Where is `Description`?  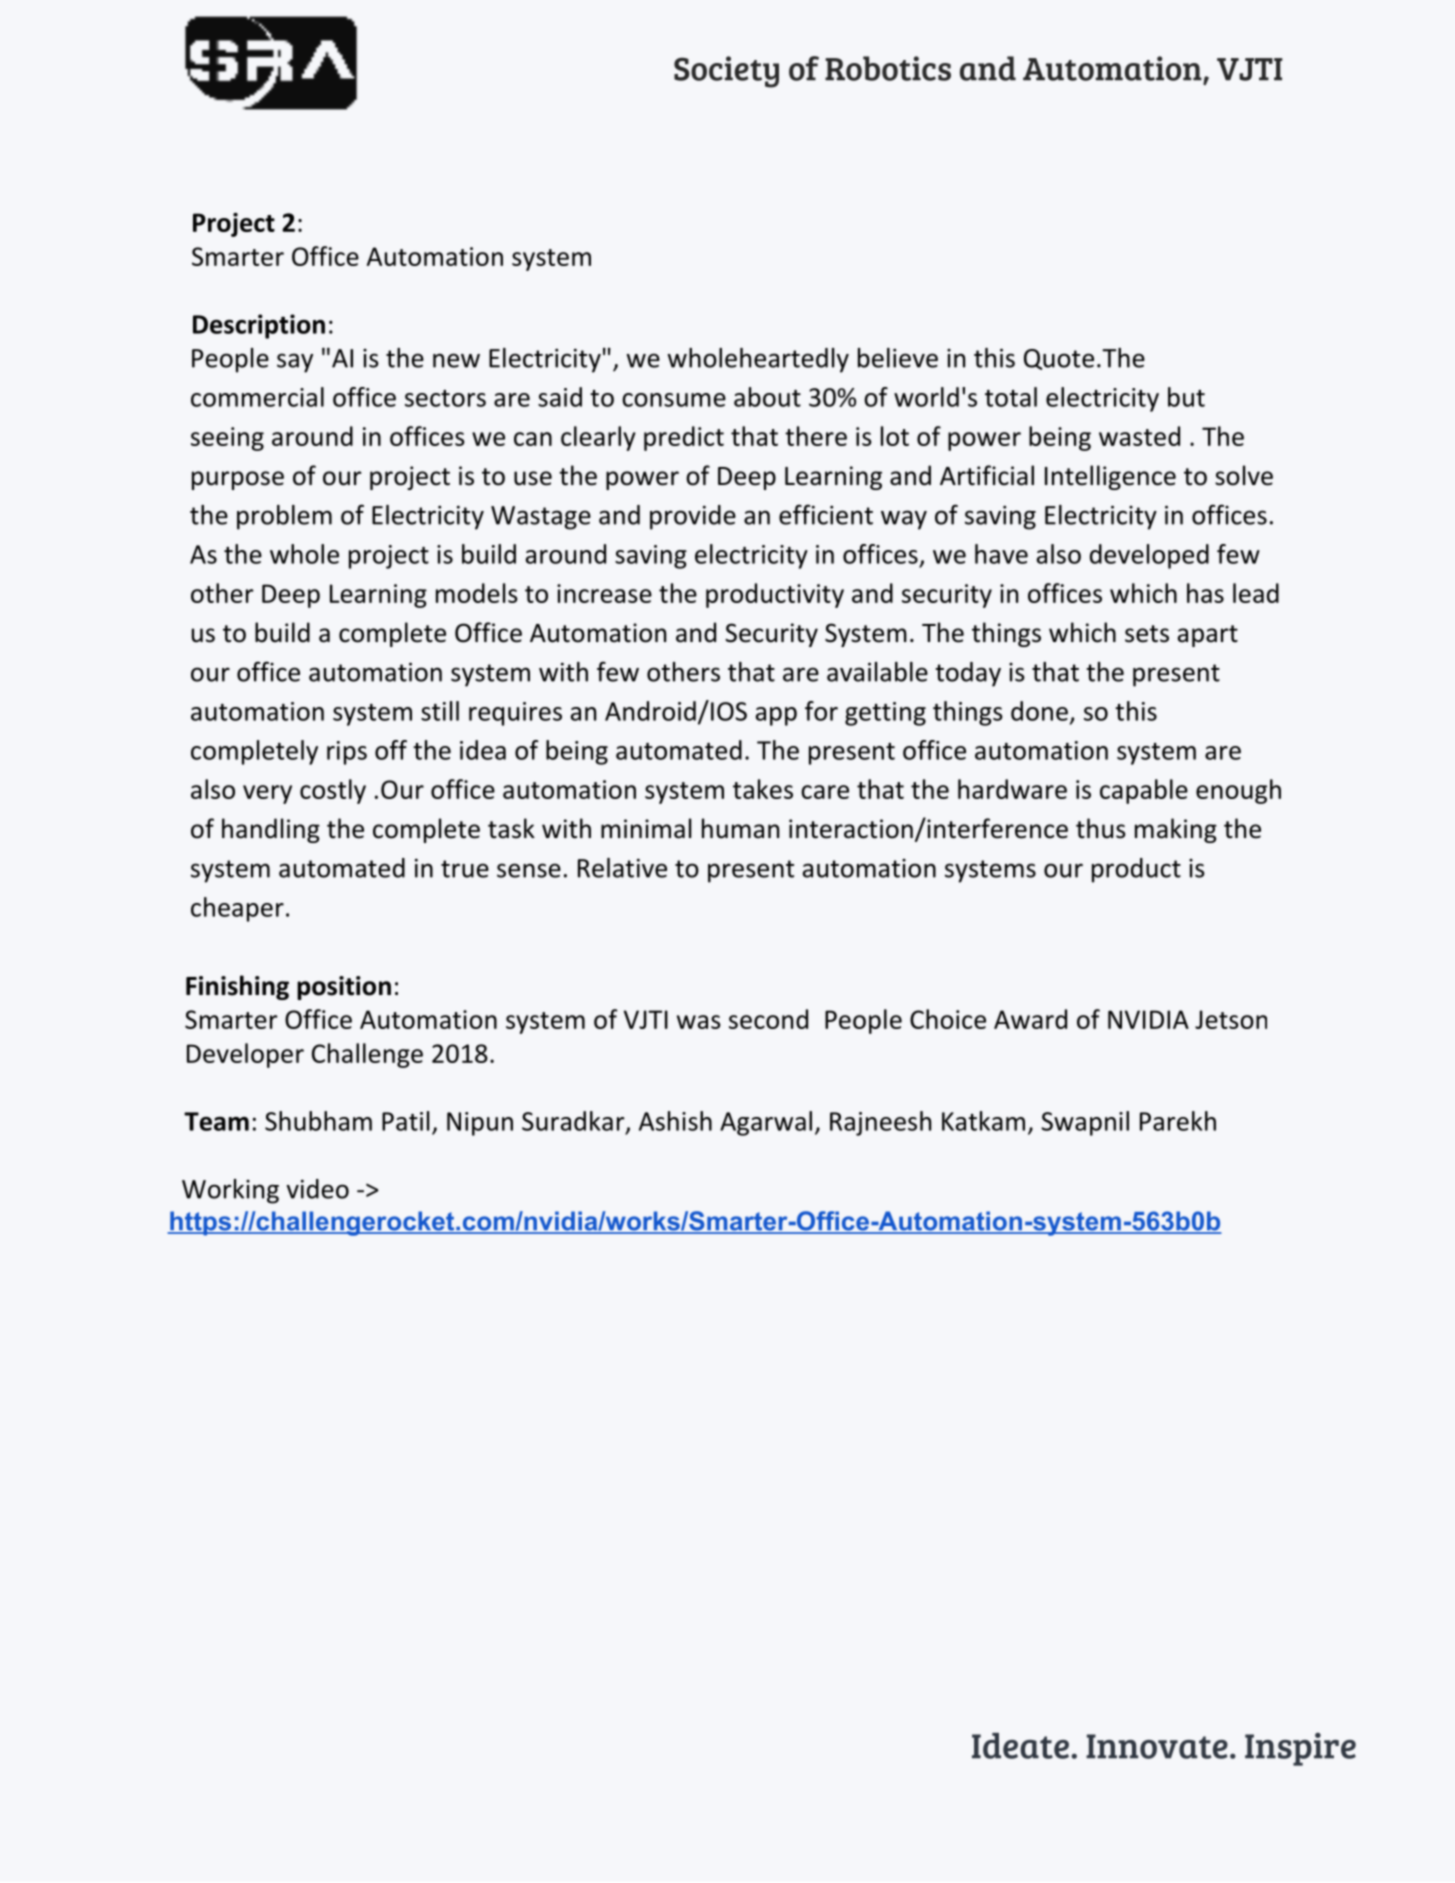
Description is located at coordinates (259, 326).
